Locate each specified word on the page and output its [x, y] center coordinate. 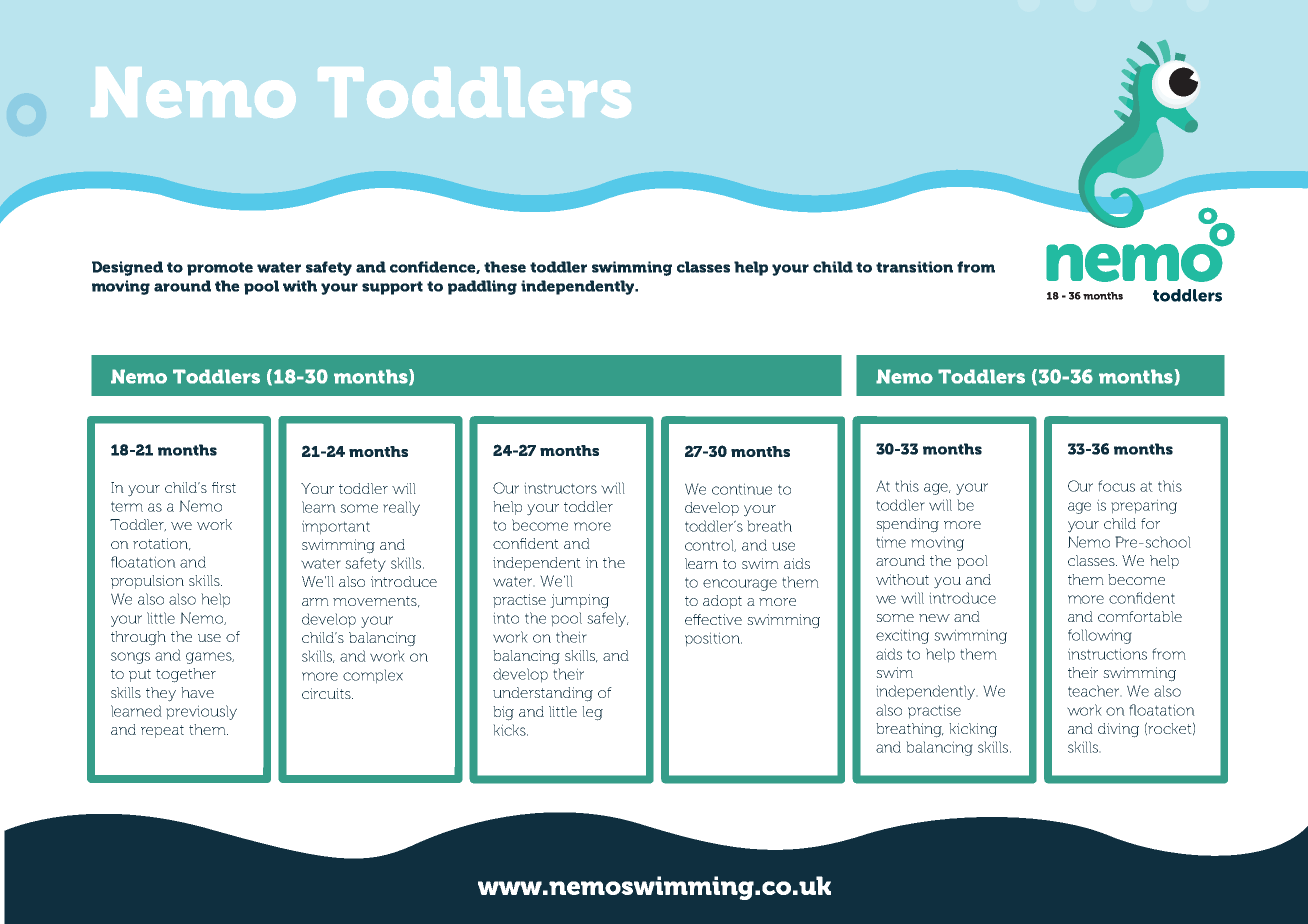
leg [592, 713]
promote [220, 269]
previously [201, 712]
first [224, 487]
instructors [560, 488]
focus [1116, 486]
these [505, 267]
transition [914, 267]
